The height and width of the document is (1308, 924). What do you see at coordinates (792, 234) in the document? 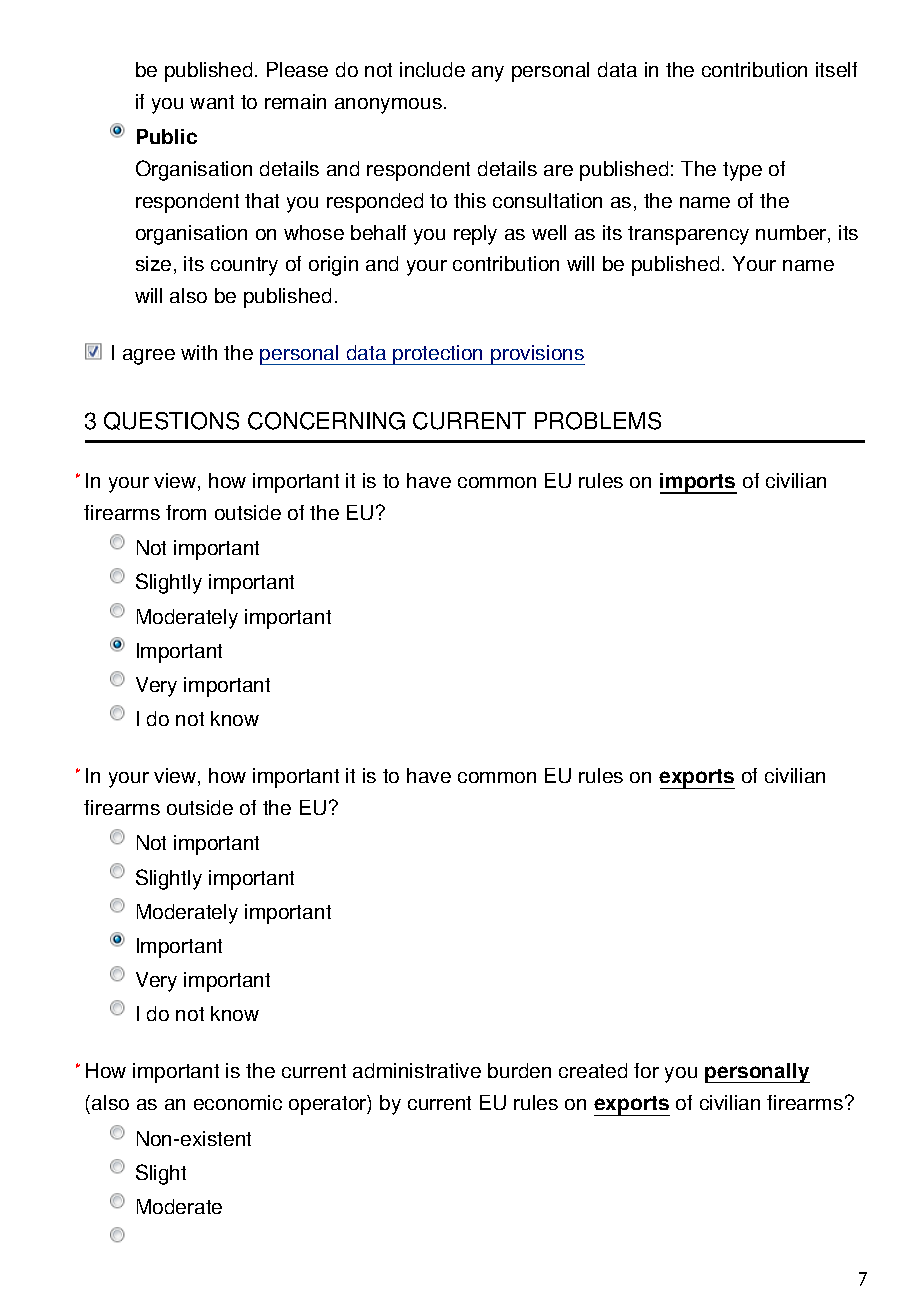
I see `number` at bounding box center [792, 234].
